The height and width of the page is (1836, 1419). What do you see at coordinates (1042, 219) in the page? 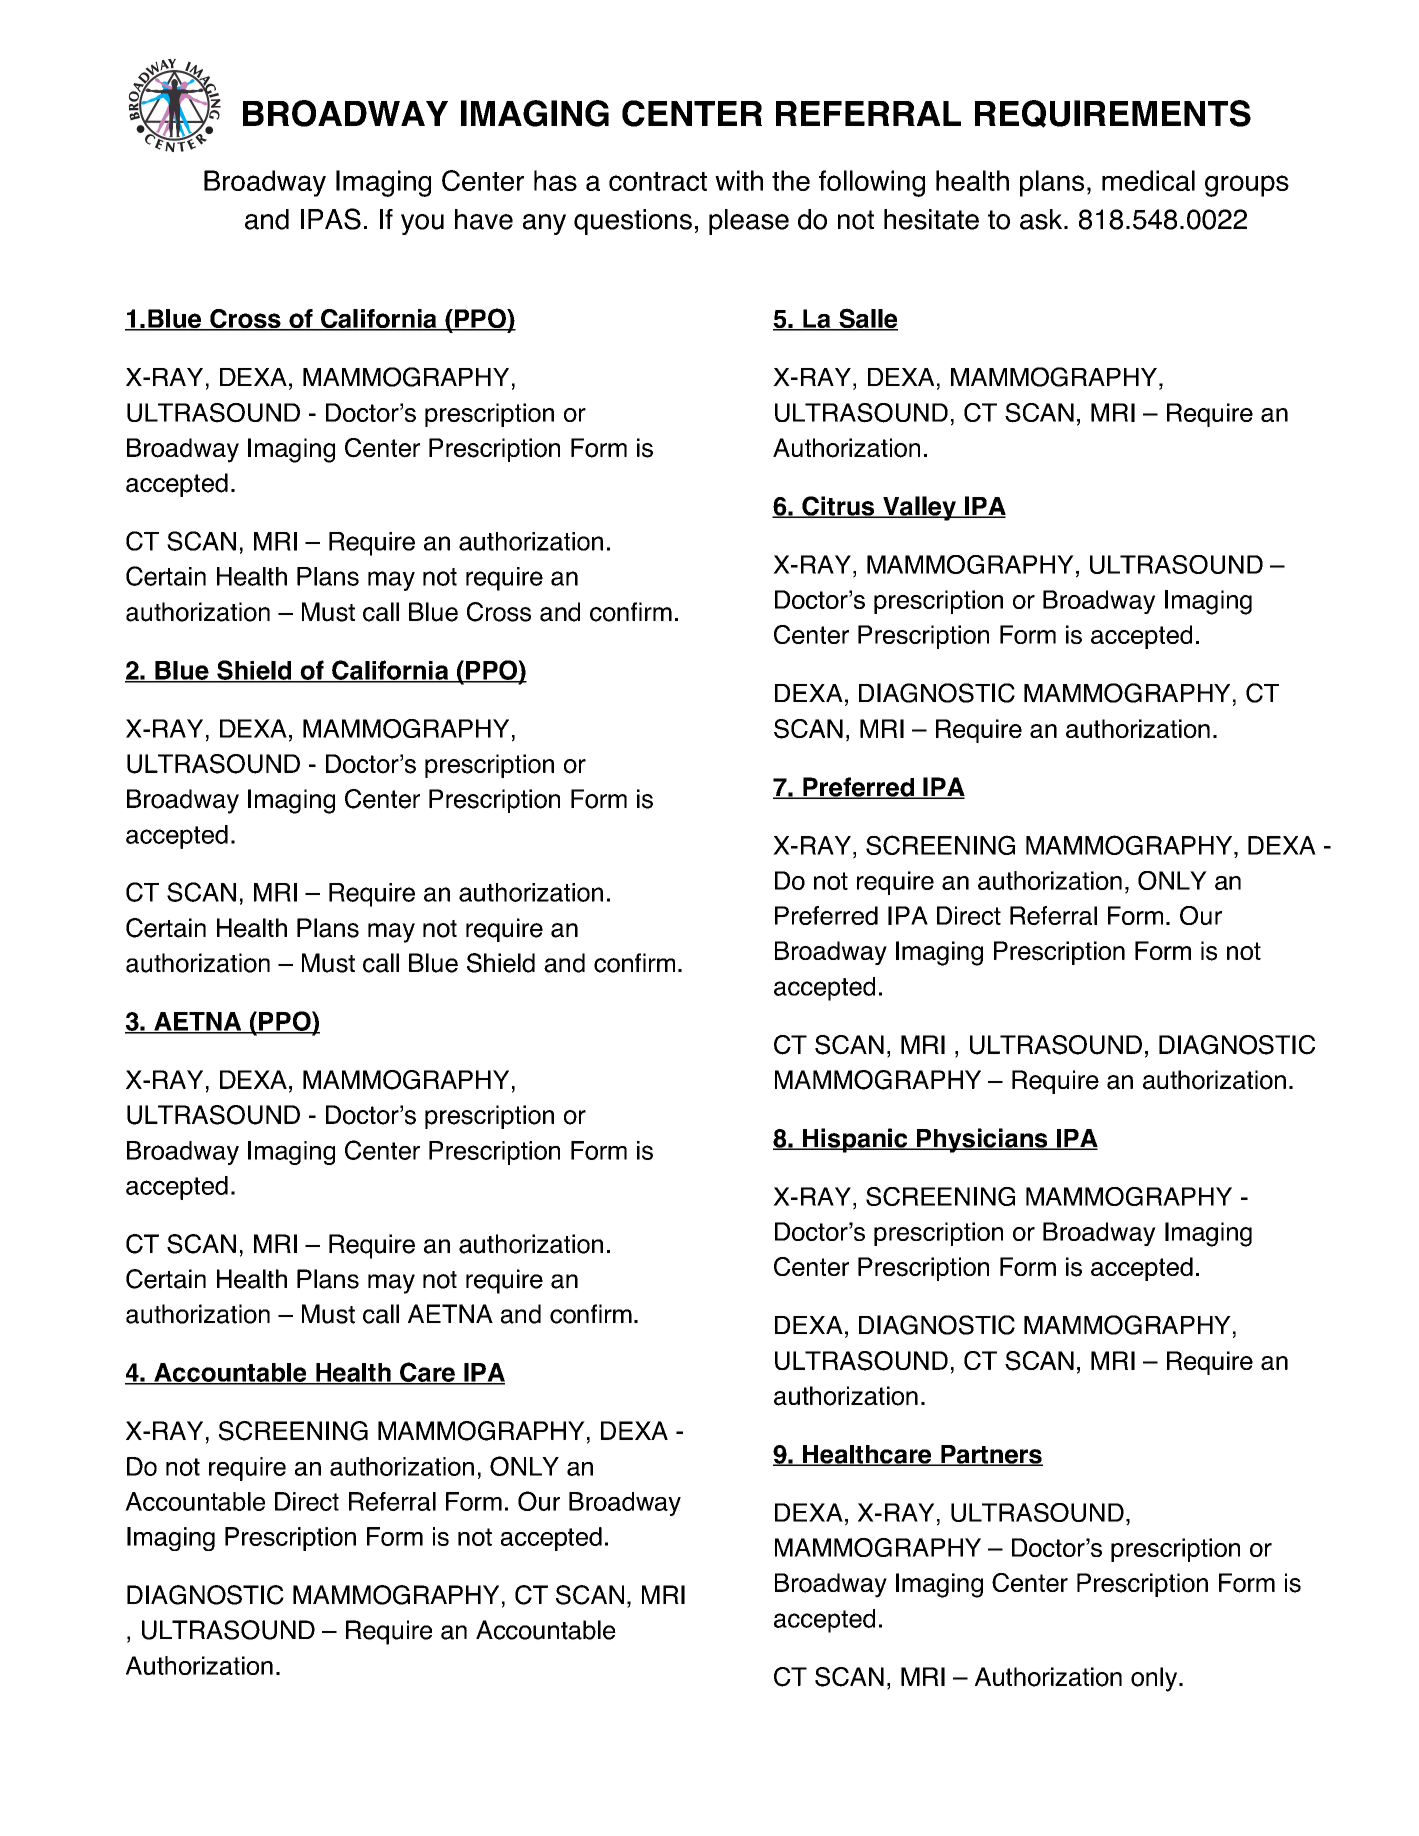
I see `ask` at bounding box center [1042, 219].
